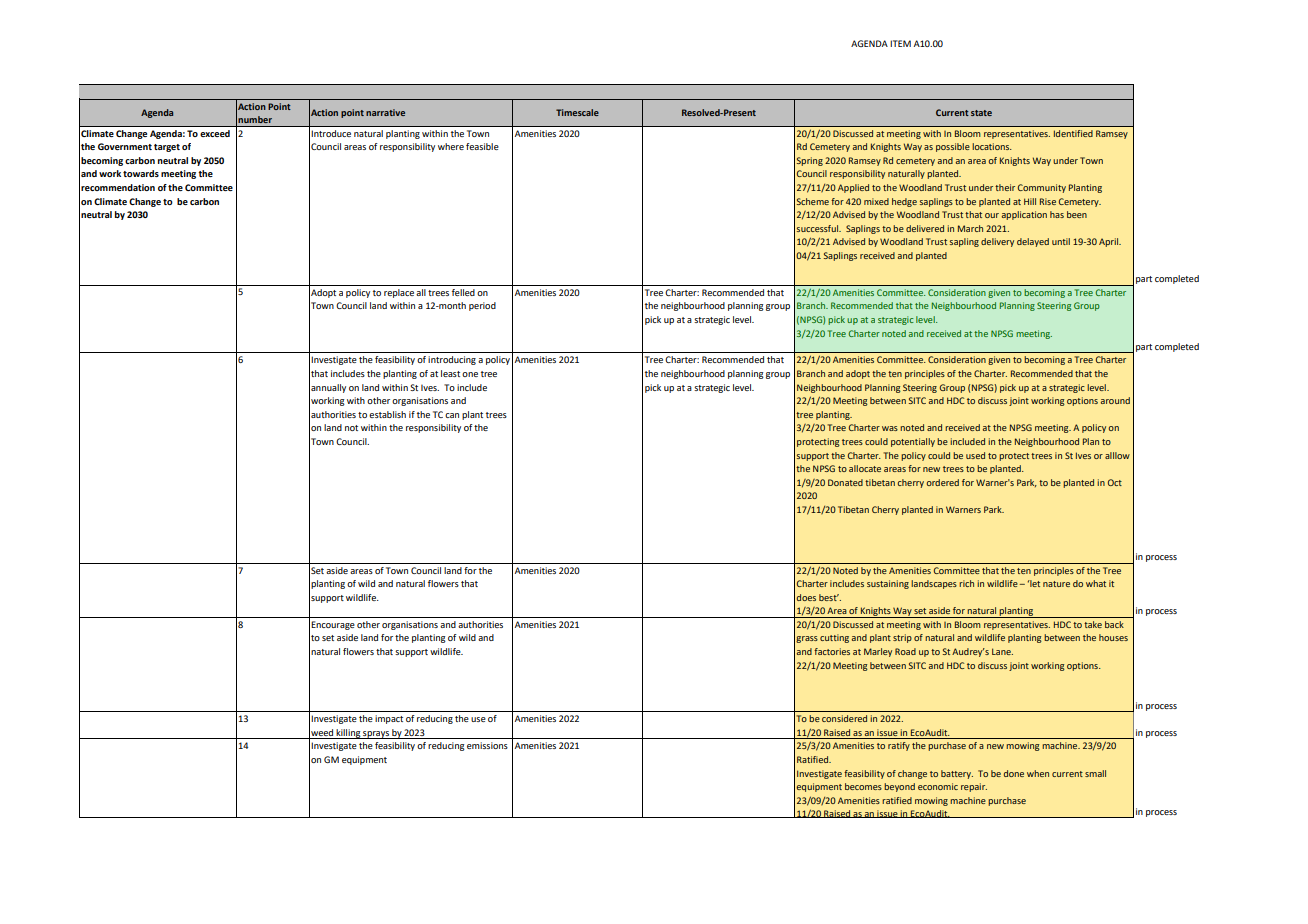  I want to click on delivery, so click(997, 242).
